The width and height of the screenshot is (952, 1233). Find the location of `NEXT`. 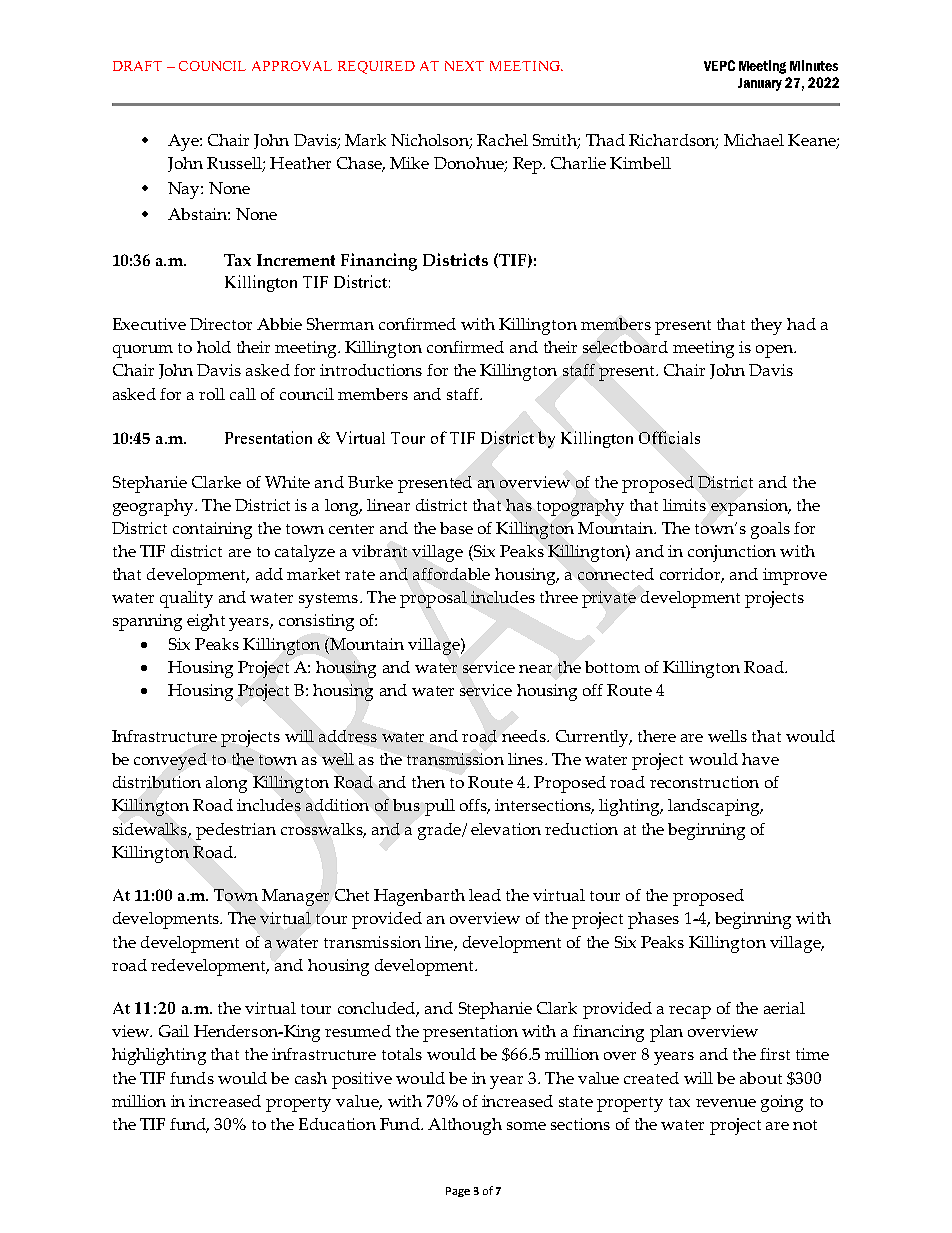

NEXT is located at coordinates (464, 66).
